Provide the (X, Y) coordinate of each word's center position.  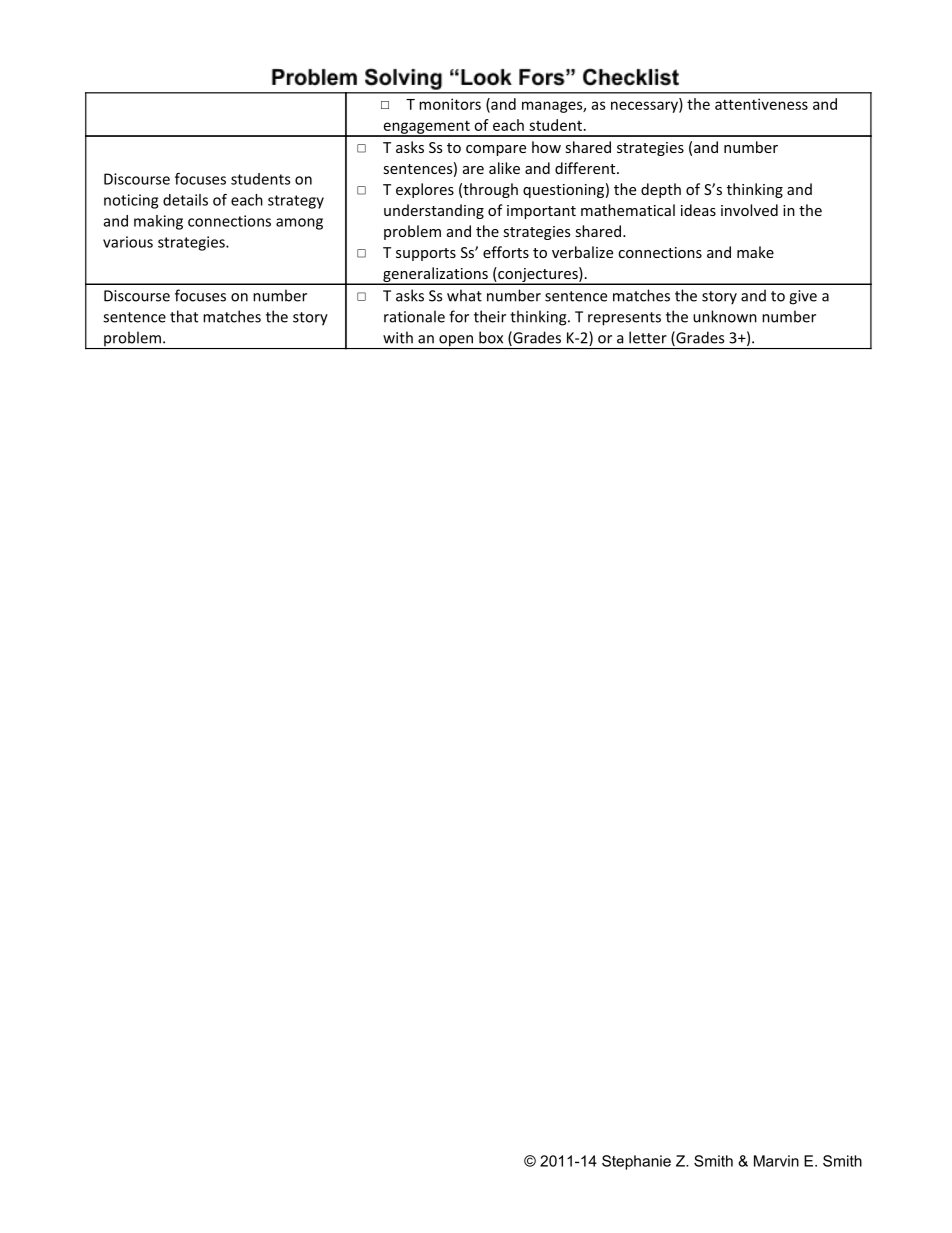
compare (496, 150)
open (456, 342)
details (185, 200)
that (184, 316)
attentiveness (761, 104)
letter (648, 337)
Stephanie (636, 1162)
